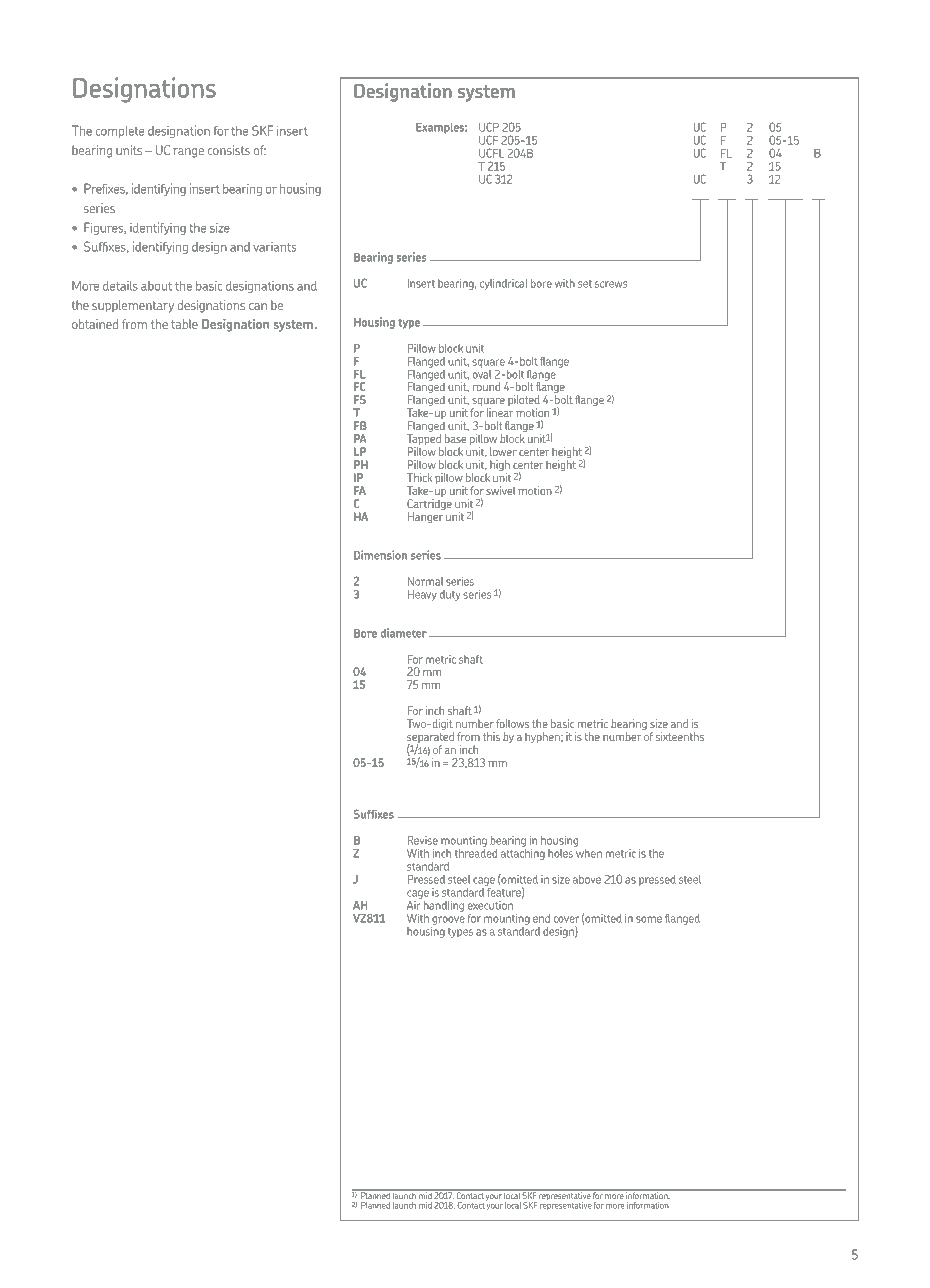 The height and width of the screenshot is (1288, 930). I want to click on sixteenths, so click(680, 736).
